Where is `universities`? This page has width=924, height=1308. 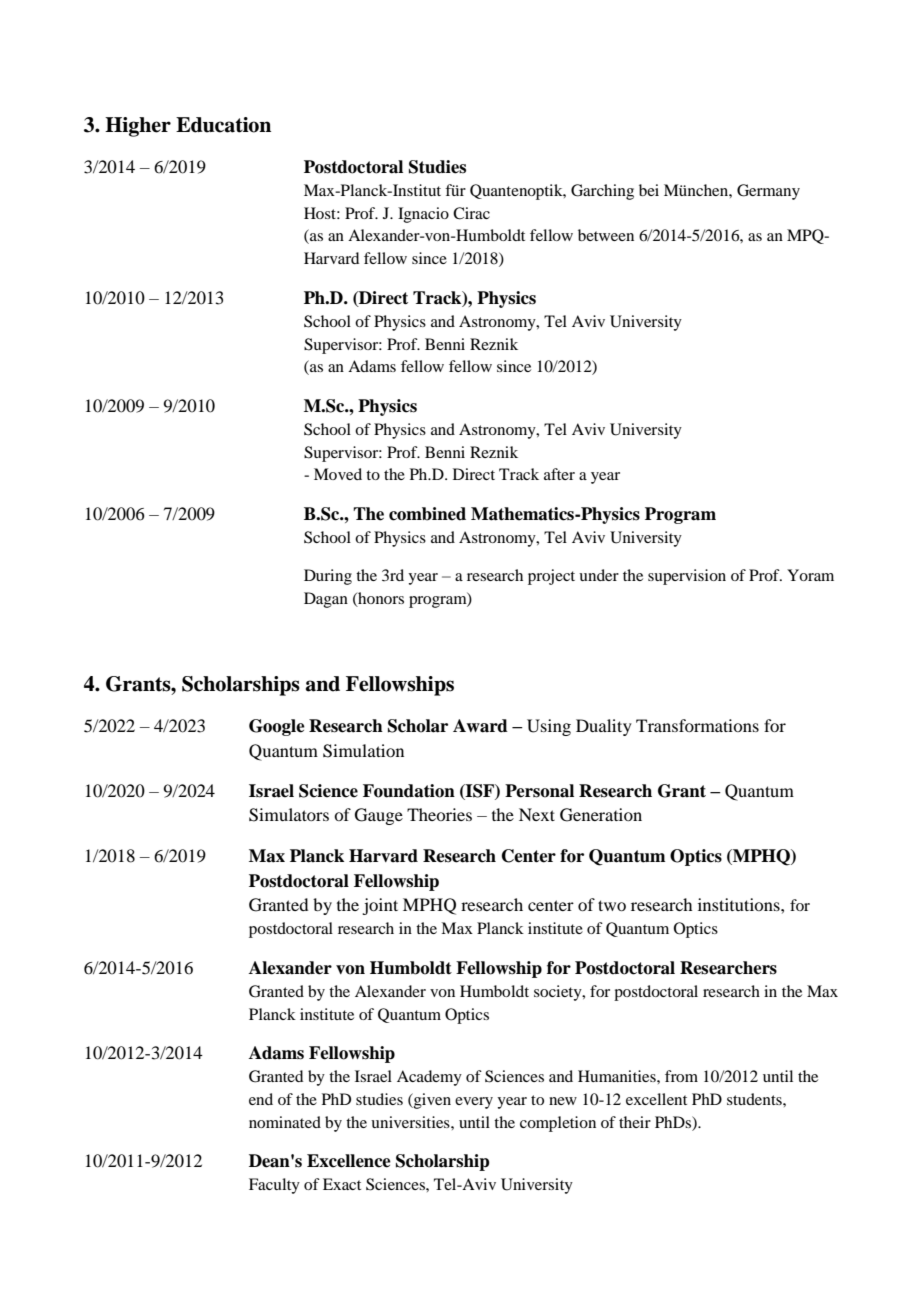
universities is located at coordinates (411, 1122).
